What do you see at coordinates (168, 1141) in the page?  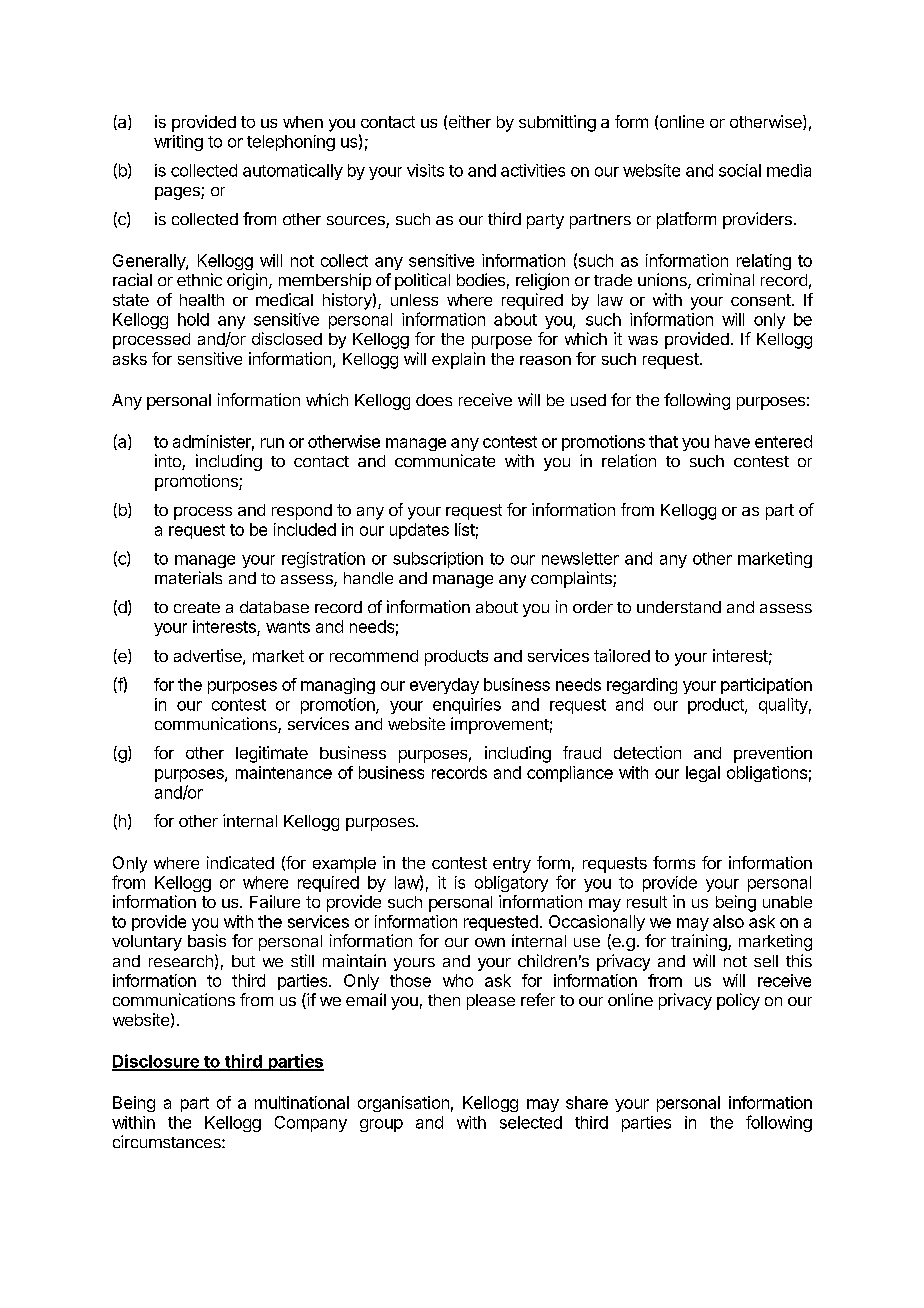 I see `circumstances` at bounding box center [168, 1141].
